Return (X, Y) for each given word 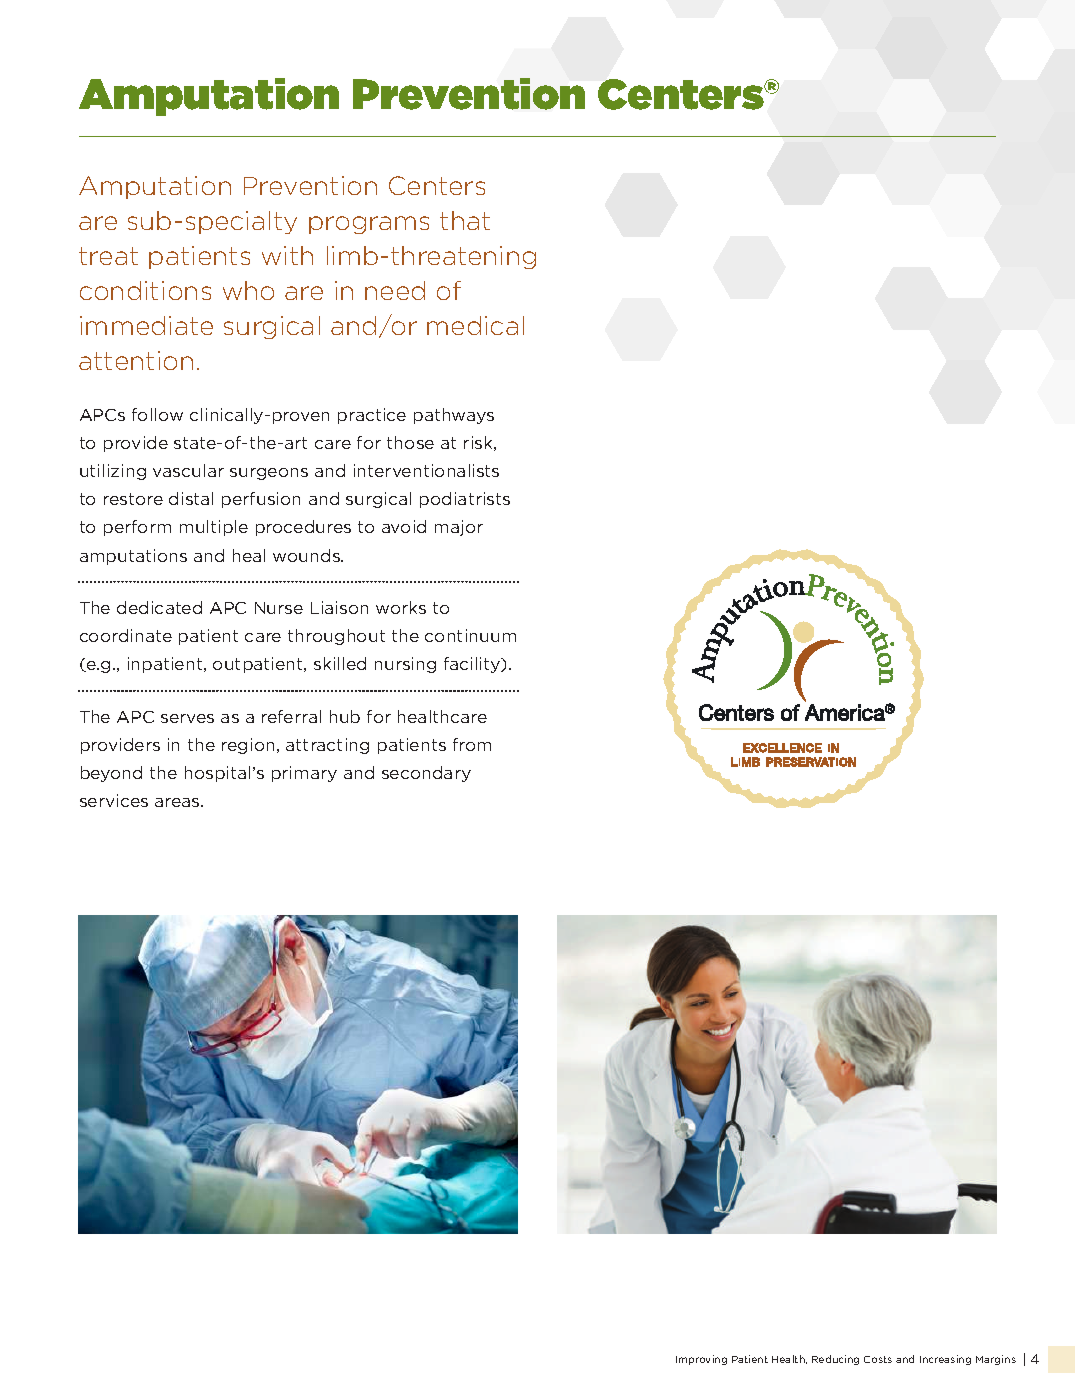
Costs (878, 1359)
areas (178, 802)
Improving (701, 1360)
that (465, 220)
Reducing (835, 1360)
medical (475, 325)
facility (473, 665)
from (472, 744)
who (248, 290)
